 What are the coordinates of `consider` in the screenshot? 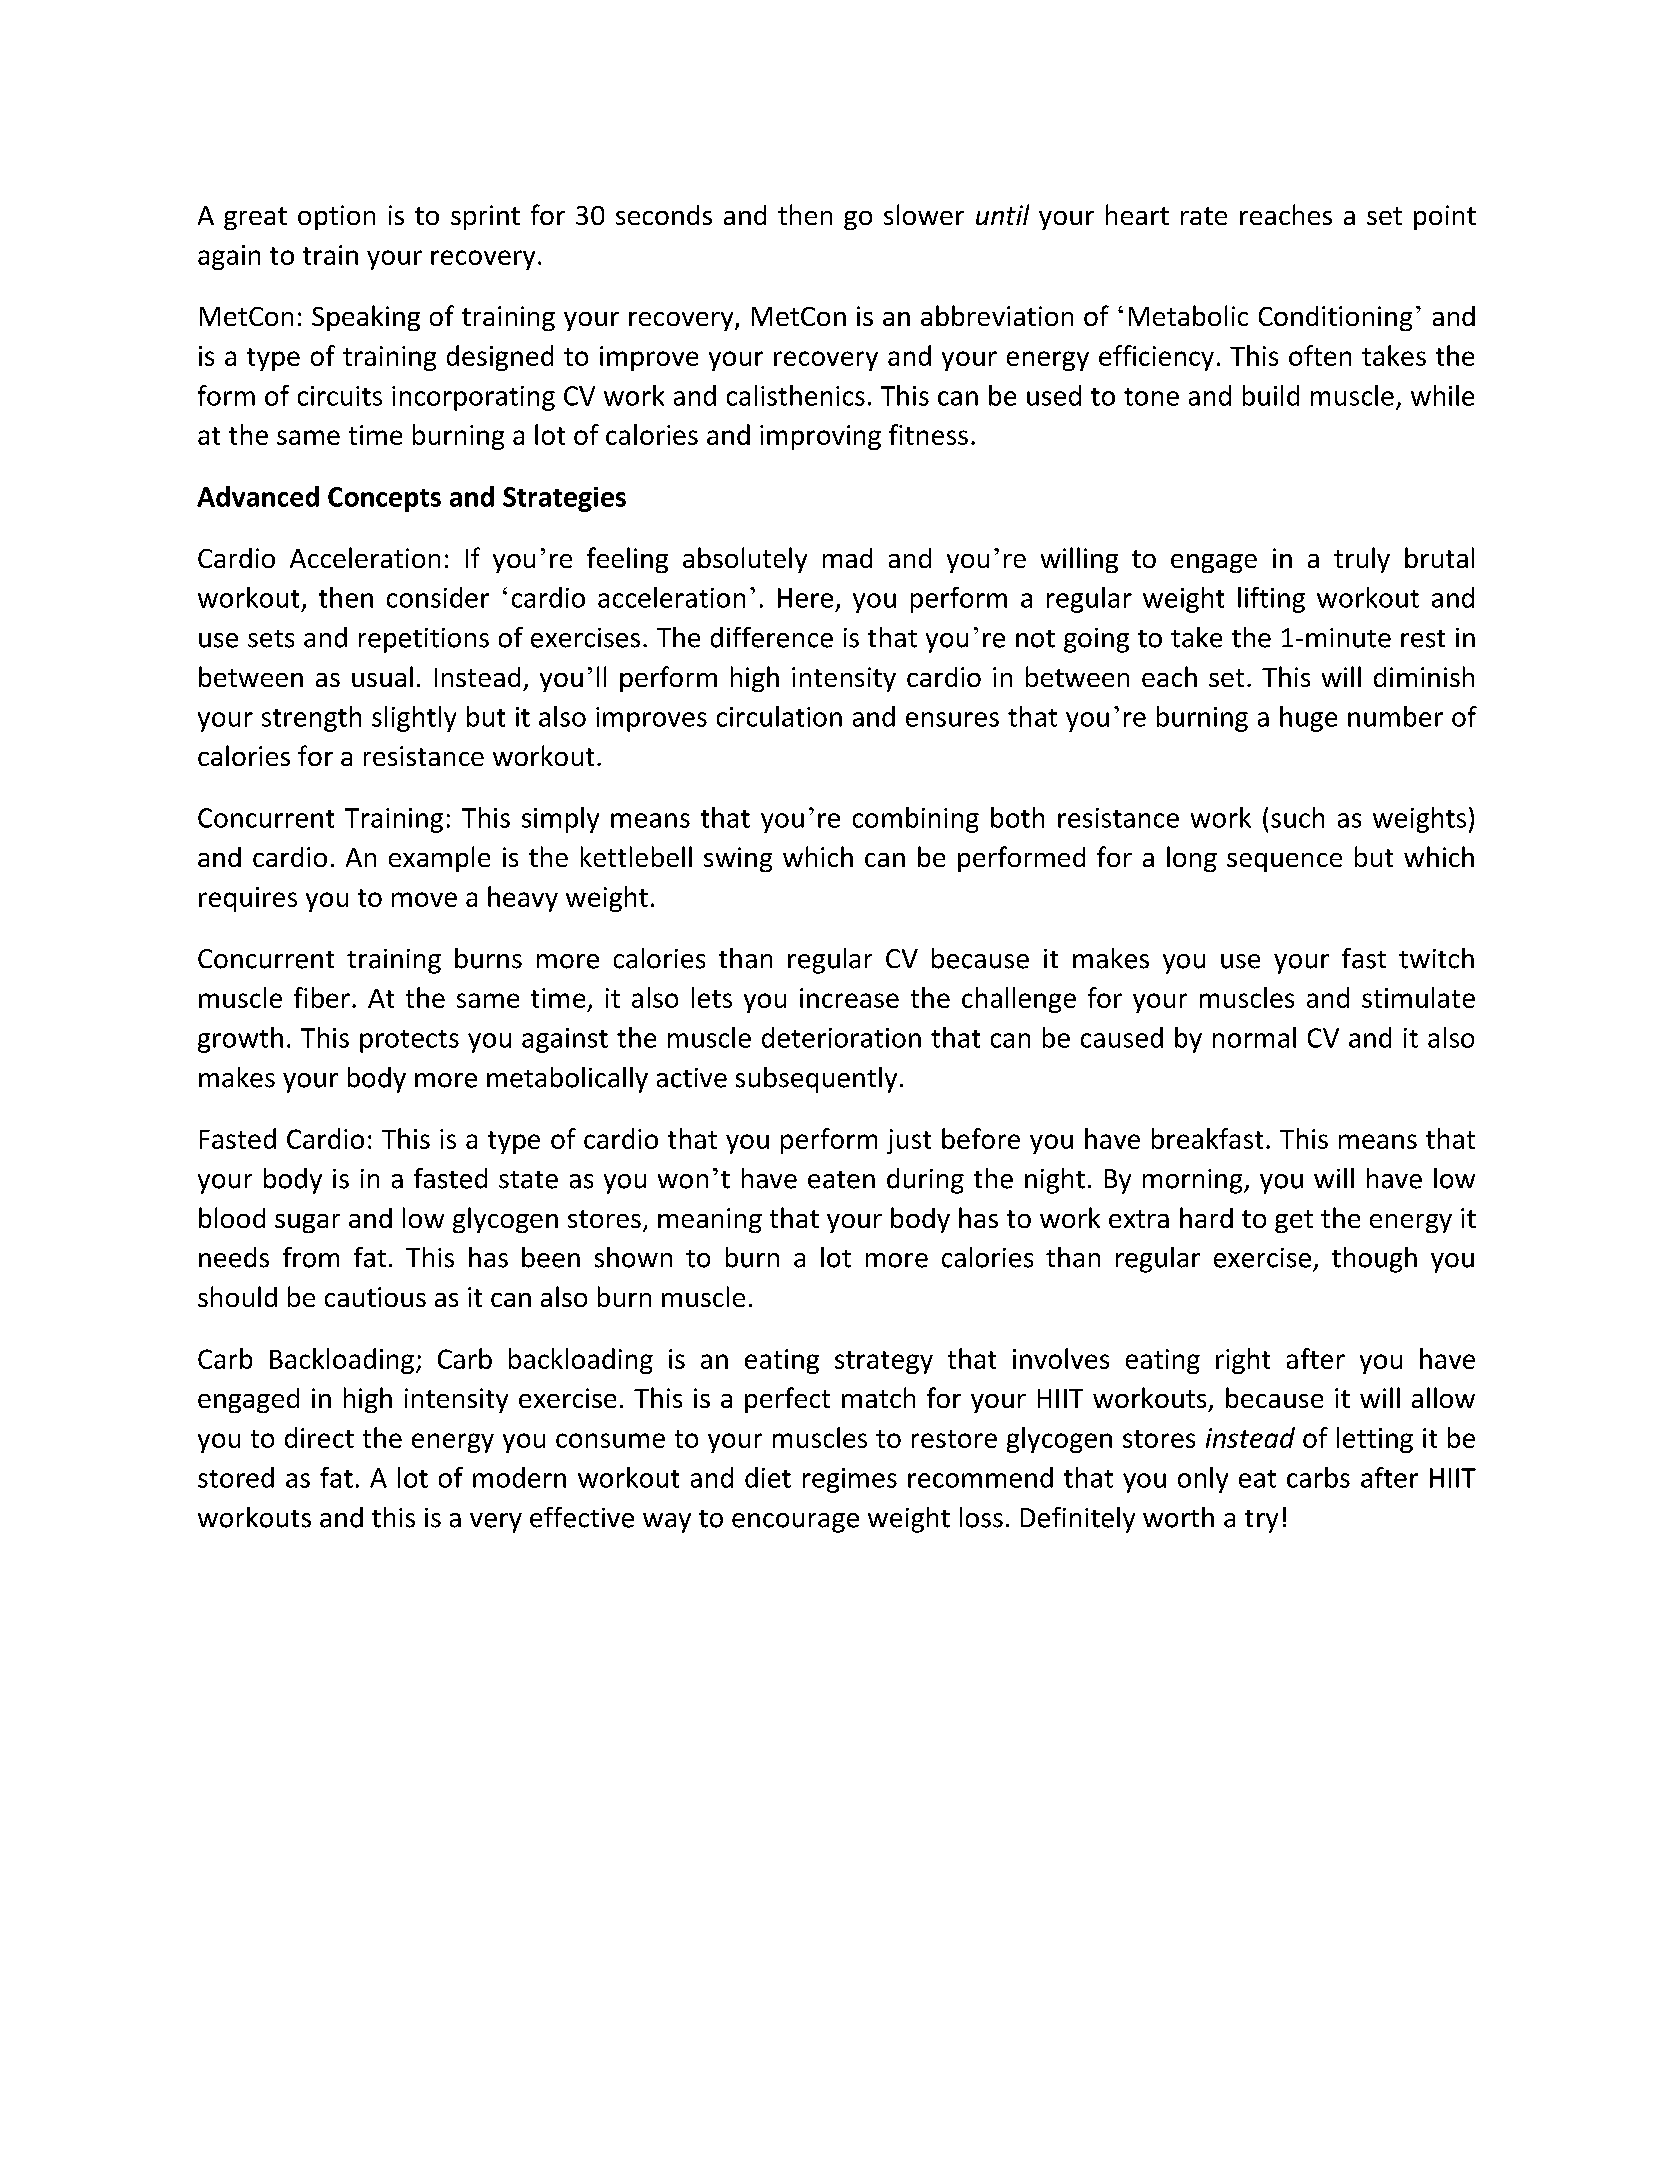 It's located at (438, 597).
